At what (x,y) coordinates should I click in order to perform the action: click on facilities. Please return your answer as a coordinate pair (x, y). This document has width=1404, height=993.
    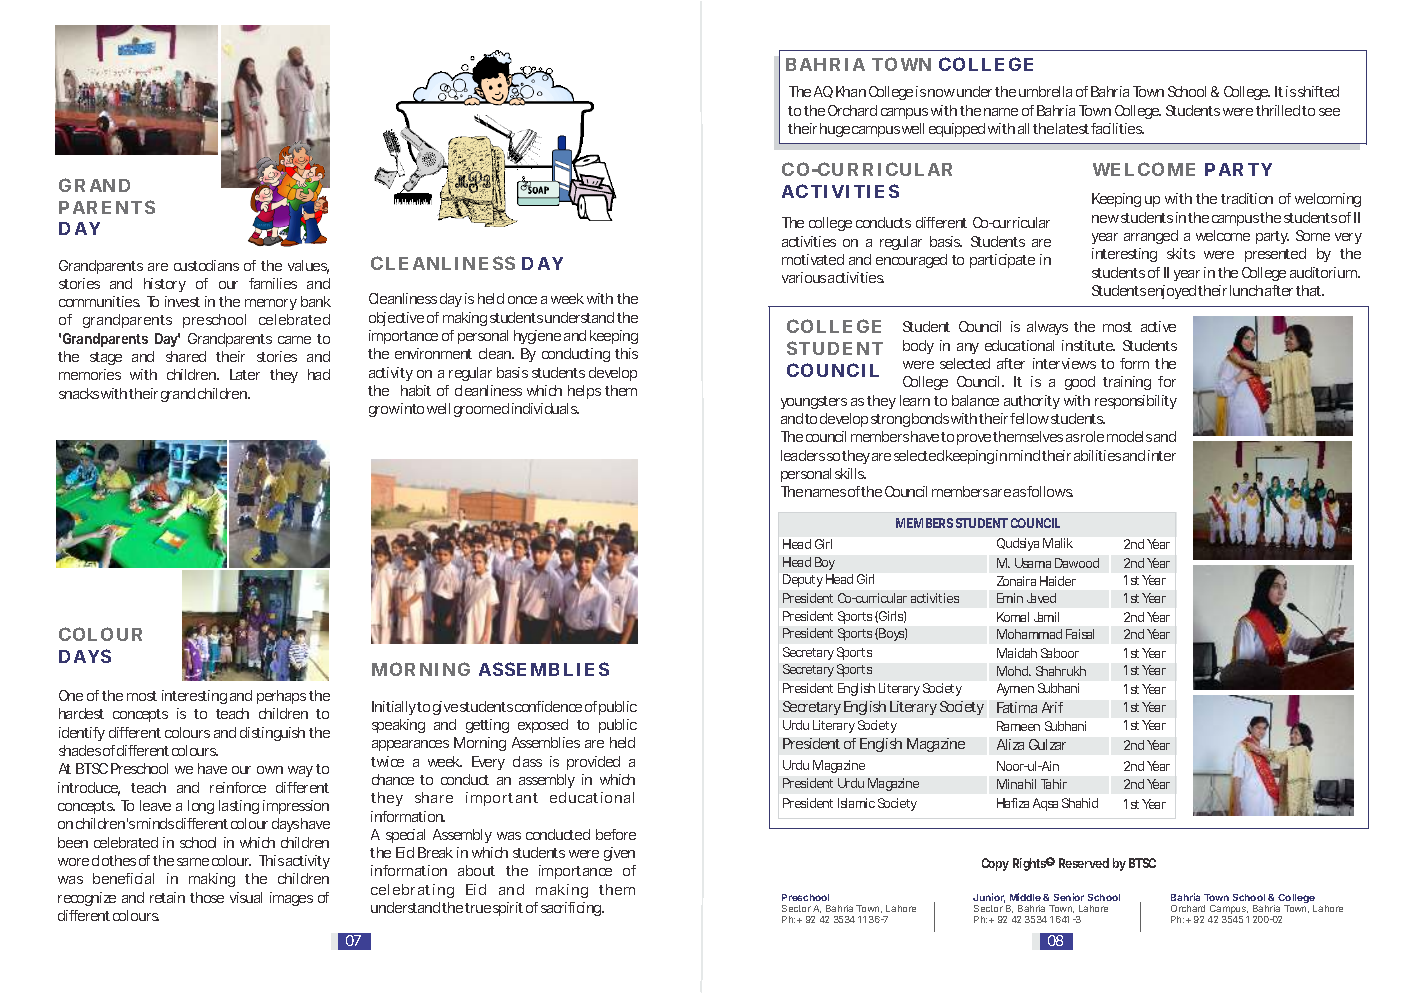
    Looking at the image, I should click on (1117, 128).
